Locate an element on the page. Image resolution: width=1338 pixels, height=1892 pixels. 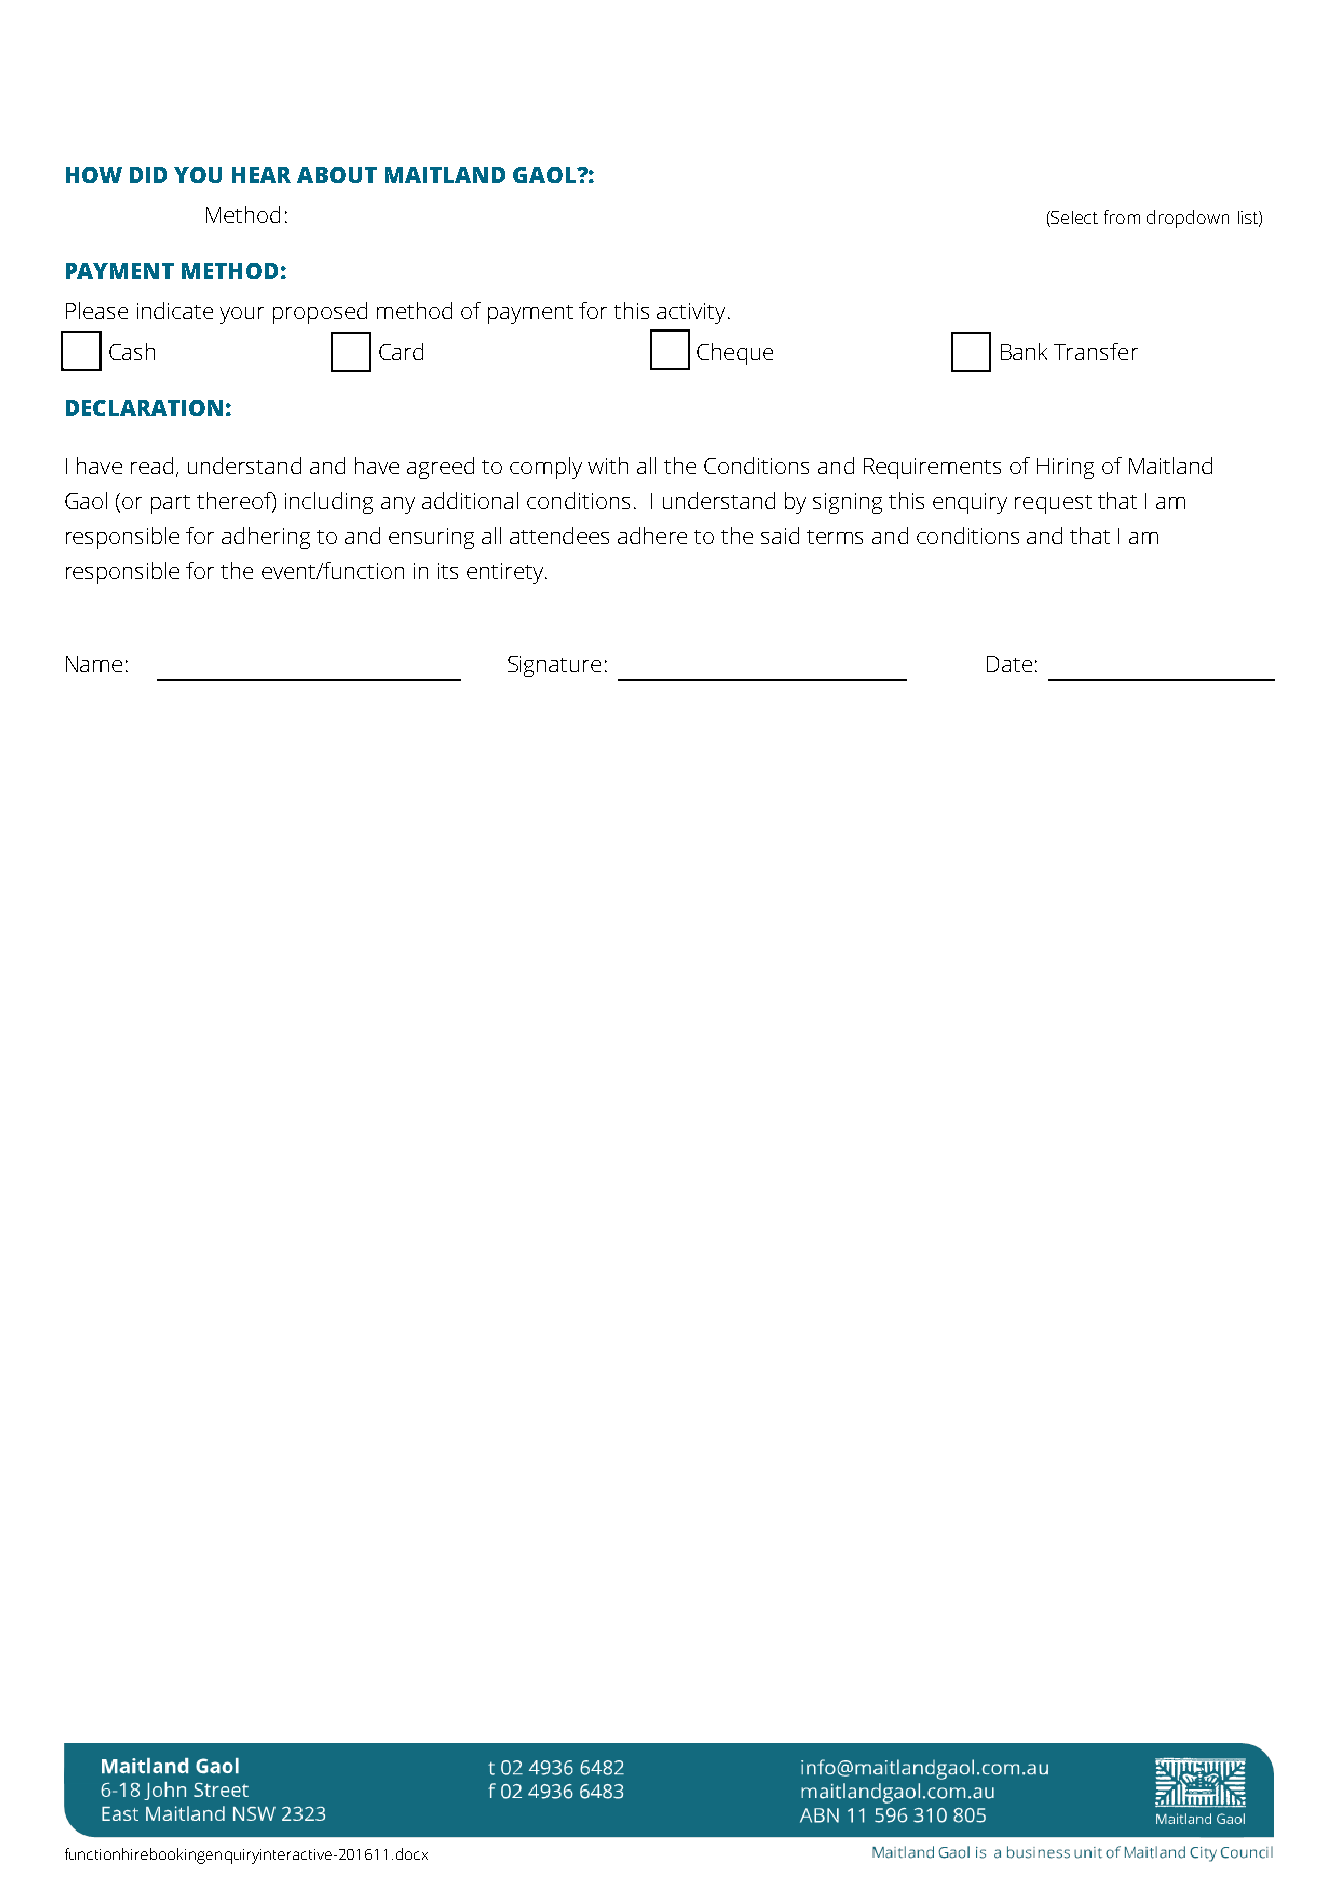
Name is located at coordinates (94, 664).
